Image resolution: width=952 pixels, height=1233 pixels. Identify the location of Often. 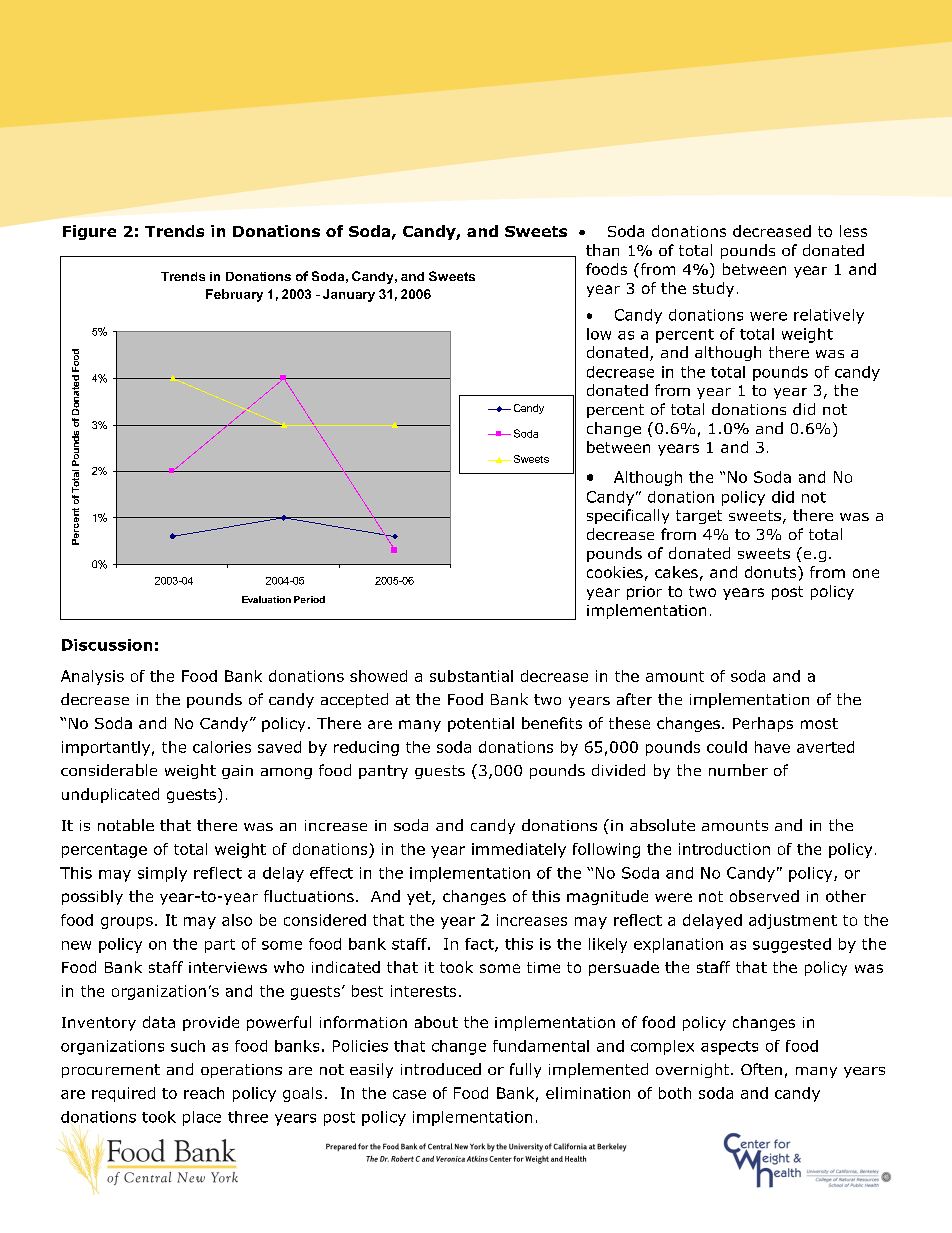
(761, 1069).
